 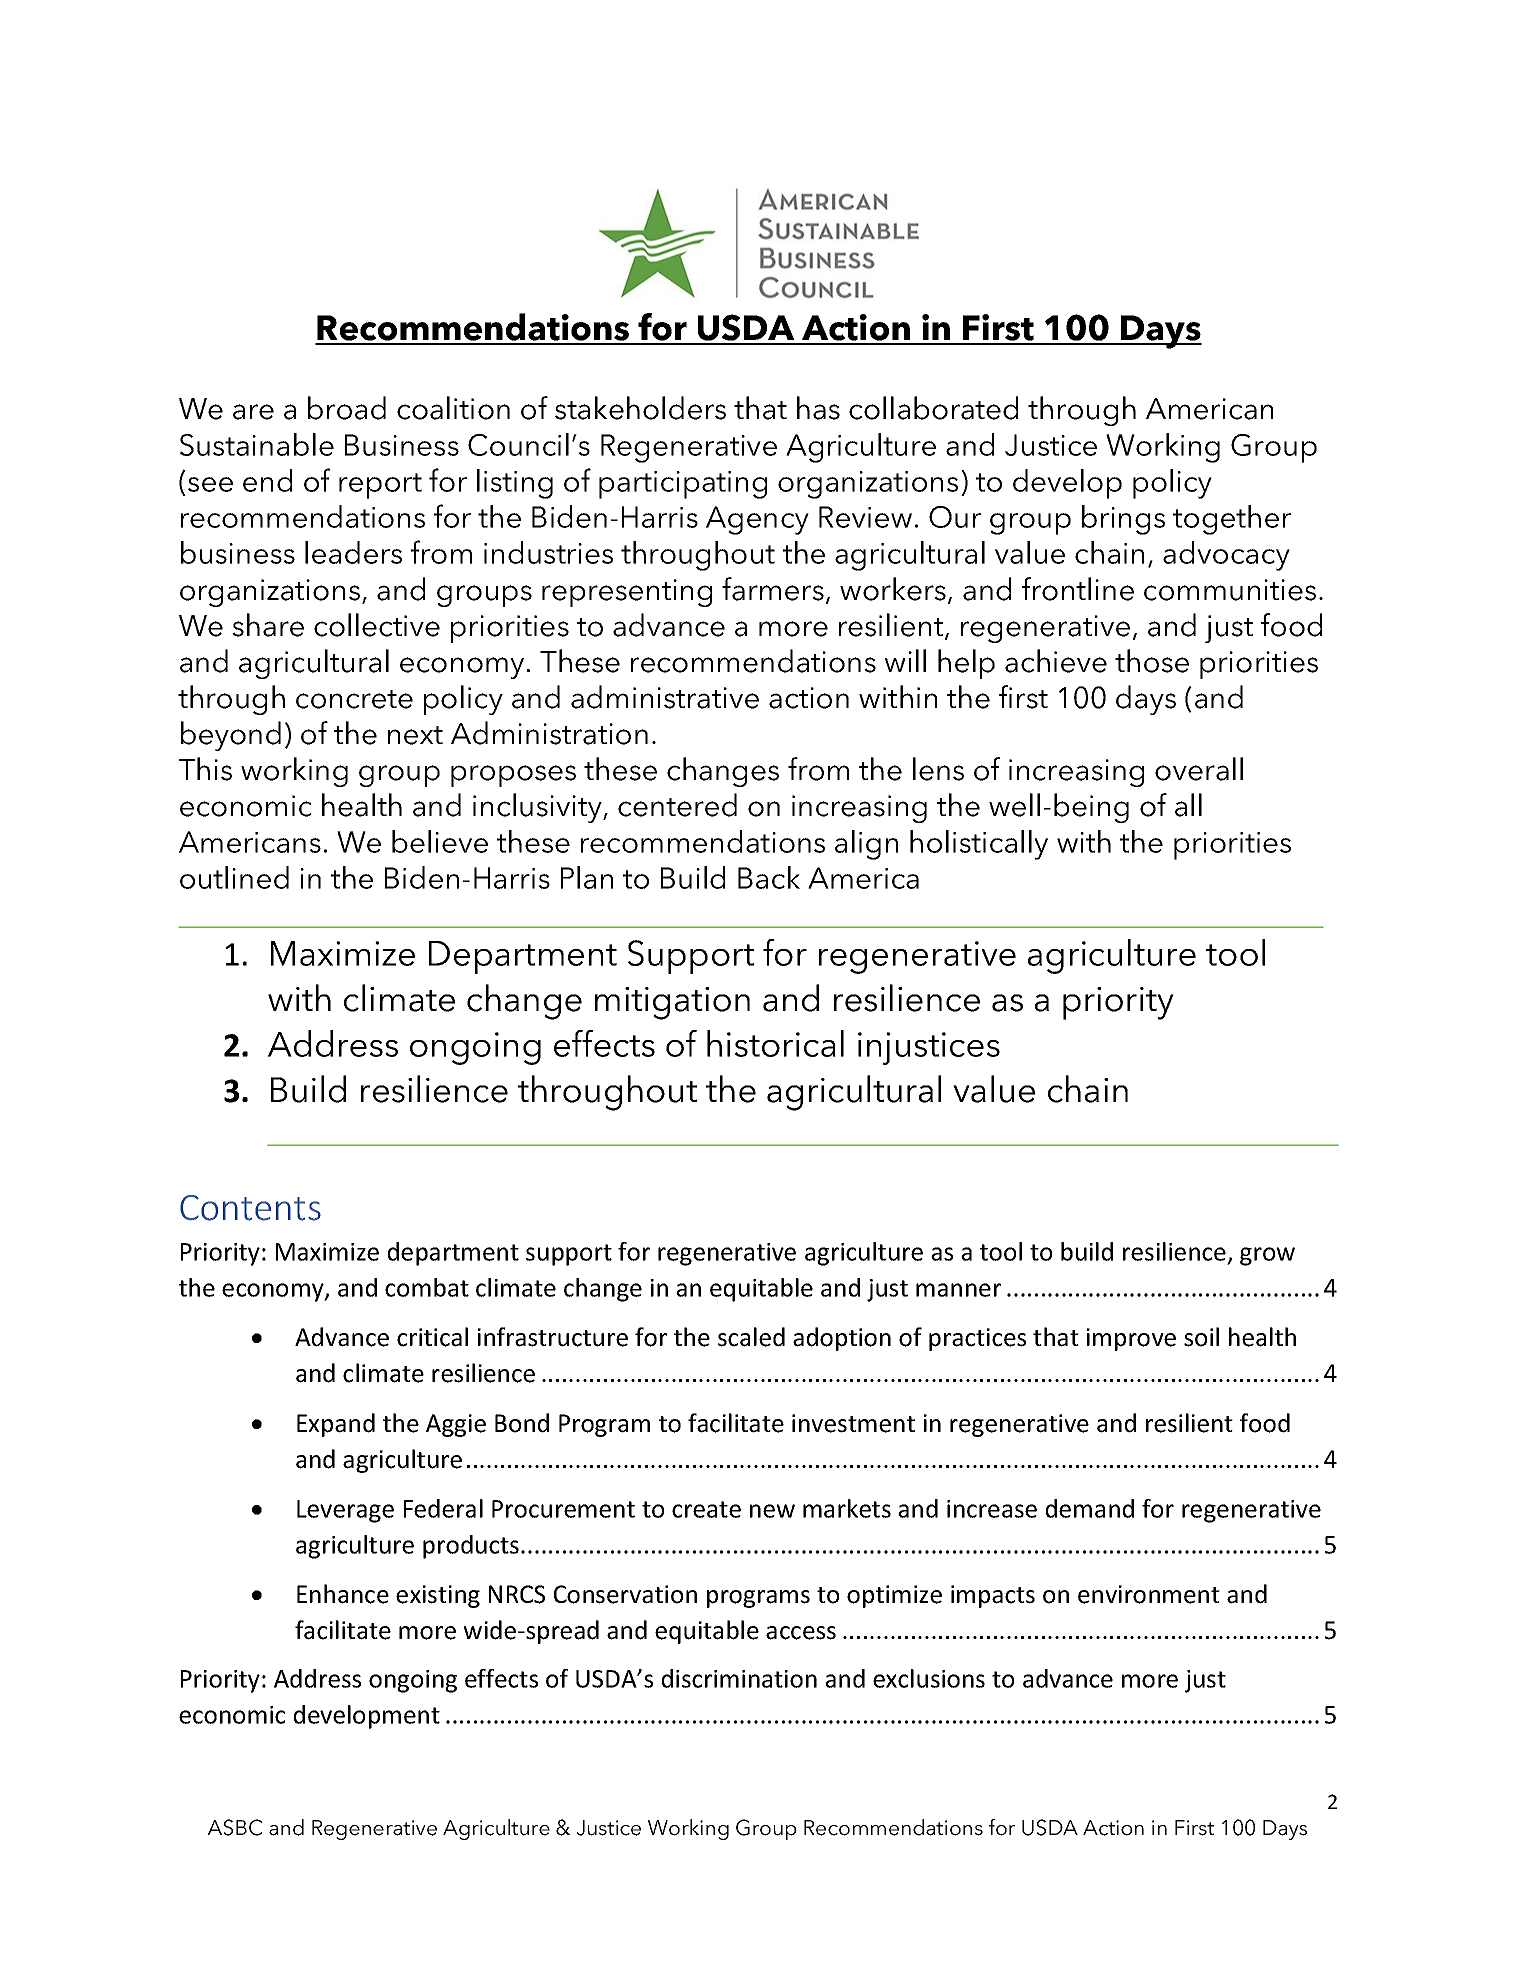 What do you see at coordinates (1199, 769) in the image?
I see `overall` at bounding box center [1199, 769].
